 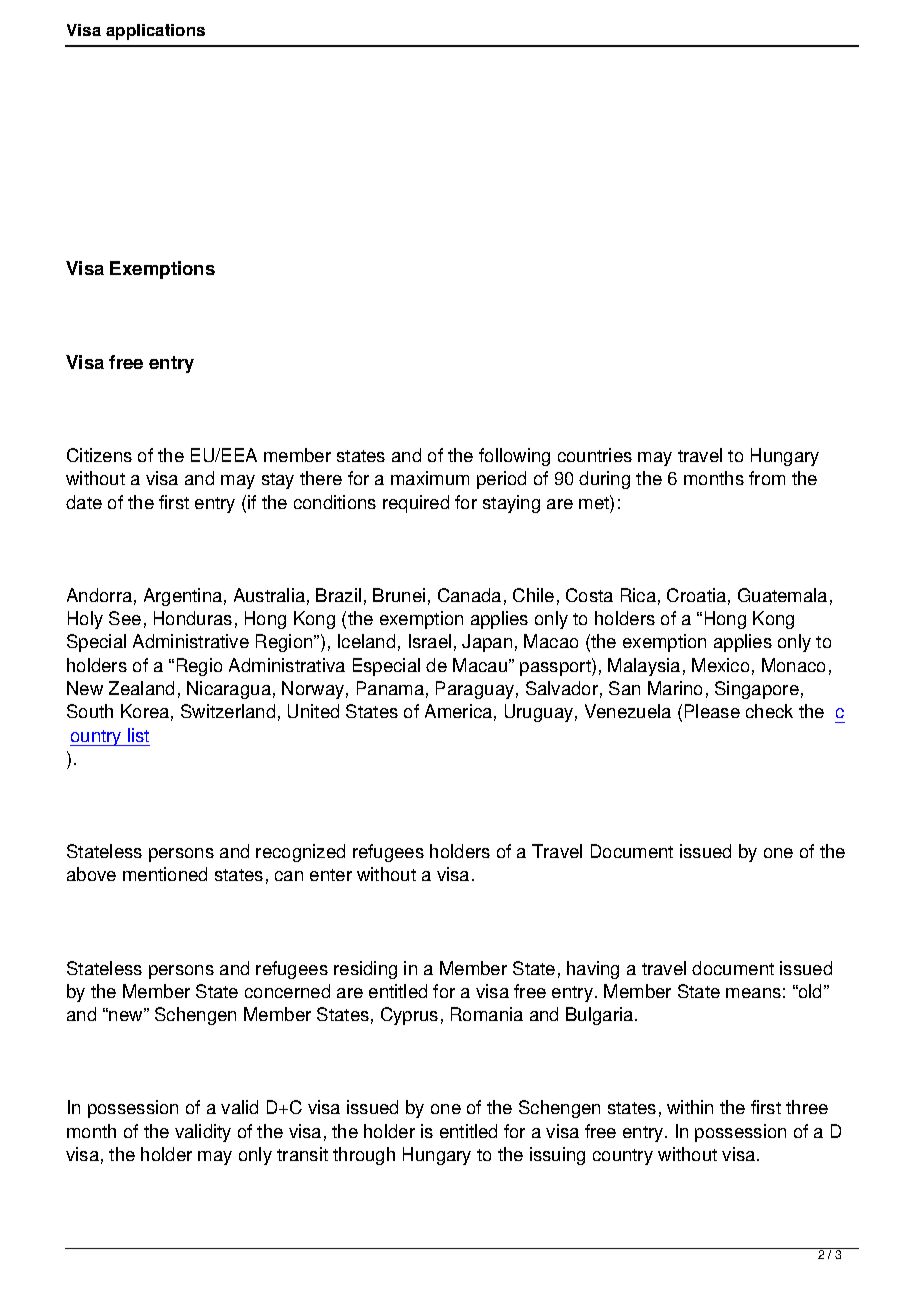 What do you see at coordinates (331, 875) in the screenshot?
I see `enter` at bounding box center [331, 875].
